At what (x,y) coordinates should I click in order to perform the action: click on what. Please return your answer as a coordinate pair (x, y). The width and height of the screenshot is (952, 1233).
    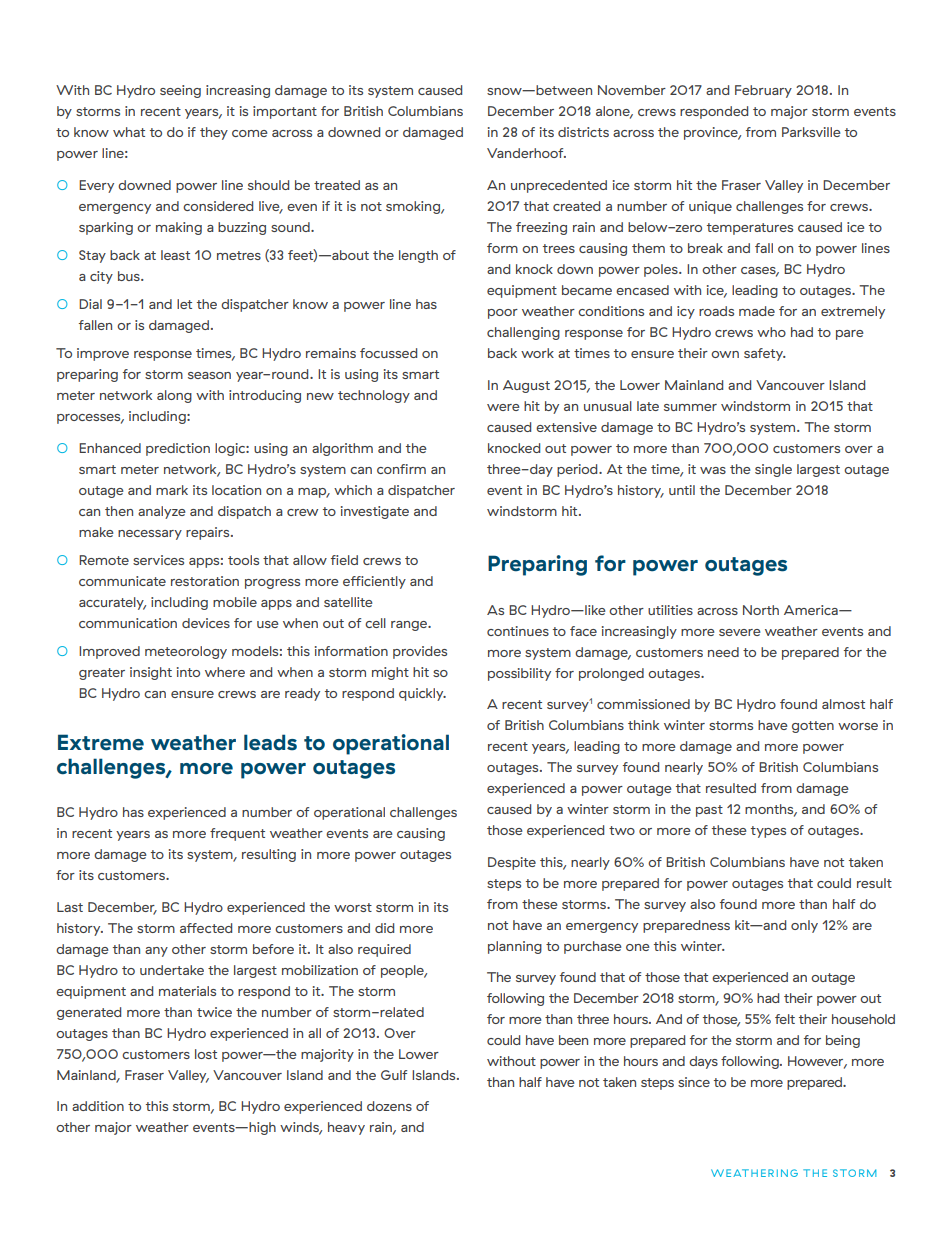
    Looking at the image, I should click on (129, 132).
